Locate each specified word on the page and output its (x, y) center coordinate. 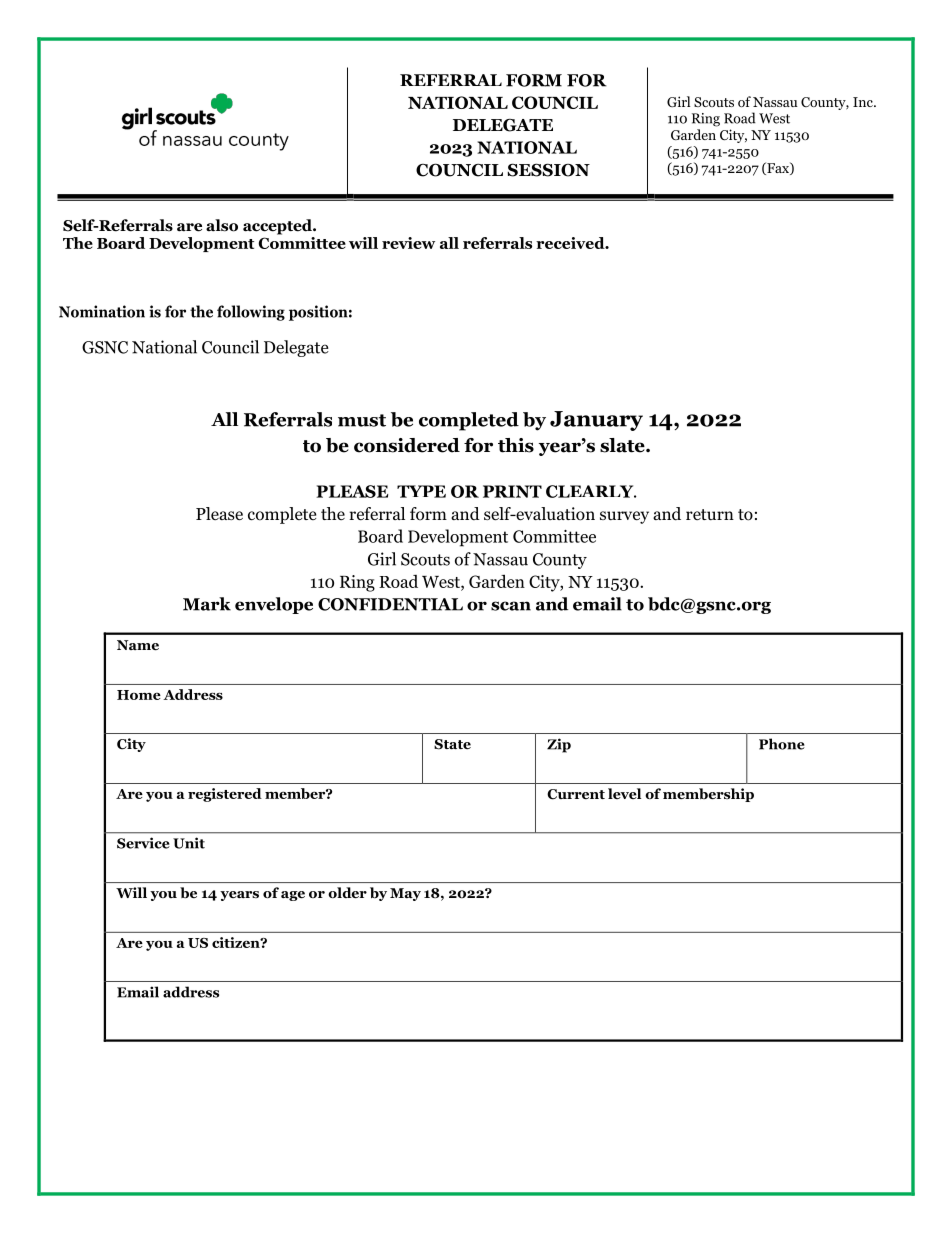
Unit (189, 843)
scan (511, 606)
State (452, 744)
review (408, 243)
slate (623, 445)
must (362, 420)
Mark (207, 604)
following (251, 313)
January (596, 421)
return (710, 514)
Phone (782, 744)
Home (139, 695)
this (516, 445)
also (222, 225)
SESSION (548, 170)
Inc (864, 102)
